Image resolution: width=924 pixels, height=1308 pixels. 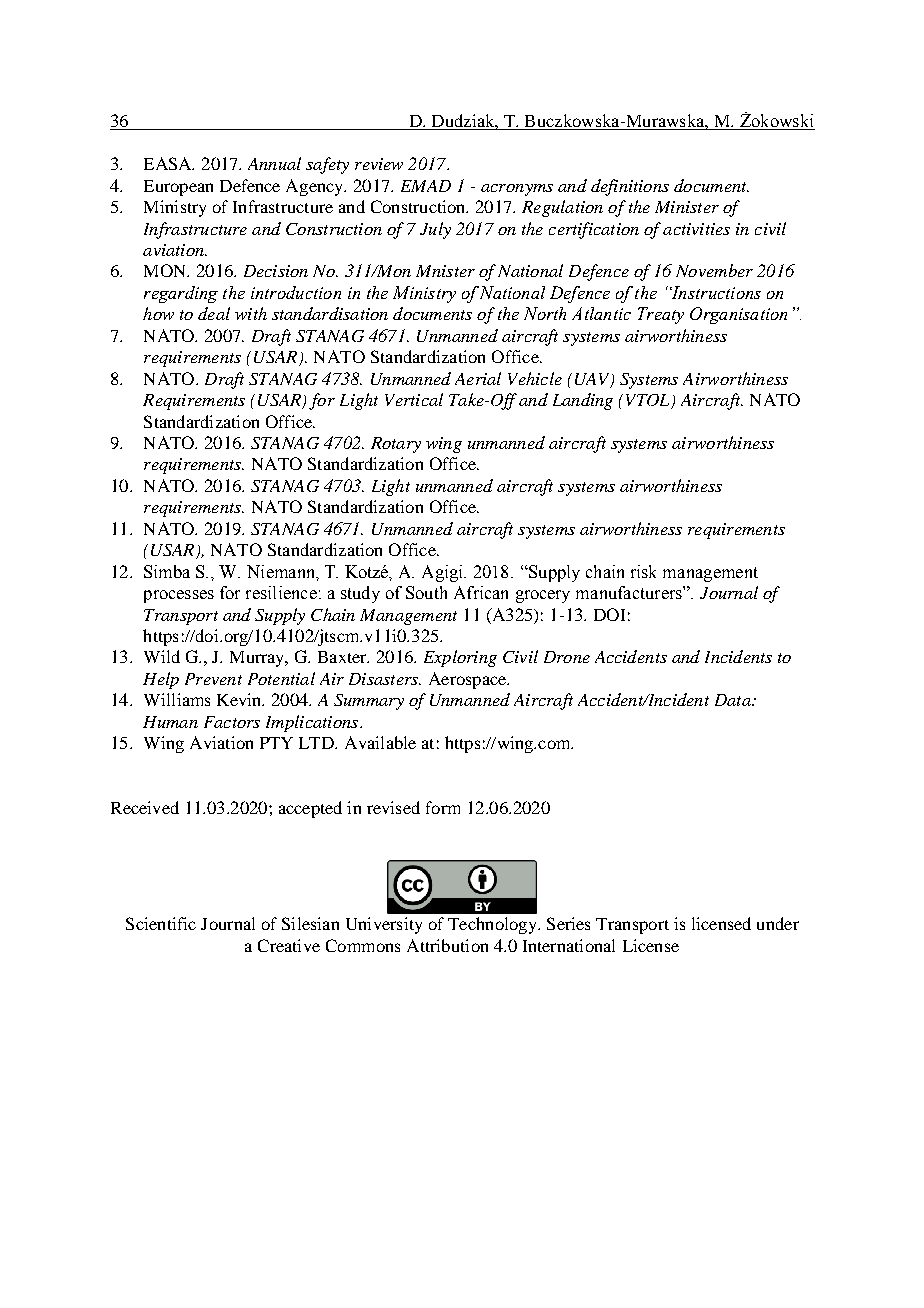 What do you see at coordinates (493, 925) in the screenshot?
I see `Technology` at bounding box center [493, 925].
